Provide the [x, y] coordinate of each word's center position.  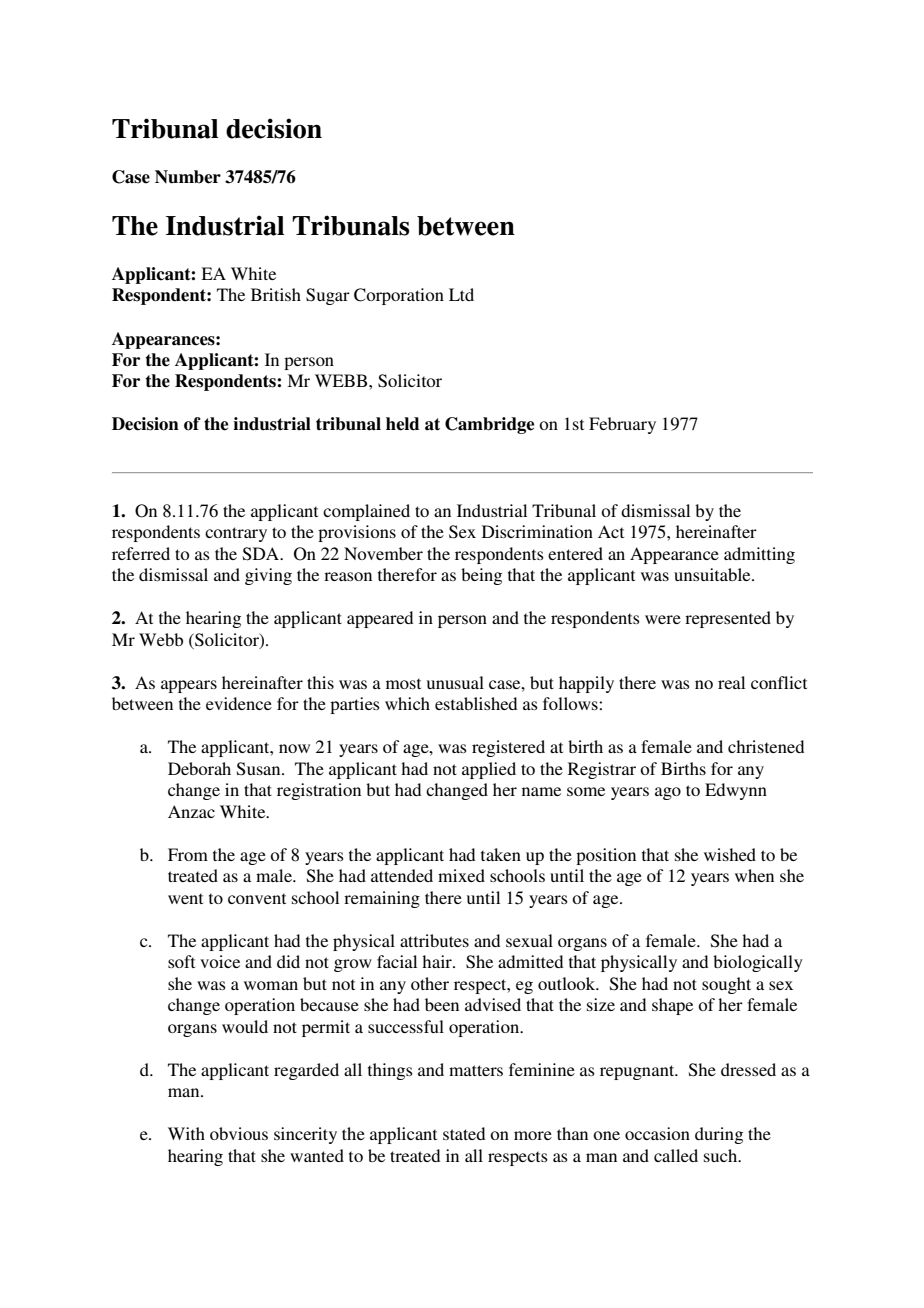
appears [189, 686]
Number [188, 177]
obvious [239, 1133]
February [622, 425]
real [731, 682]
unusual [455, 682]
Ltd [461, 294]
